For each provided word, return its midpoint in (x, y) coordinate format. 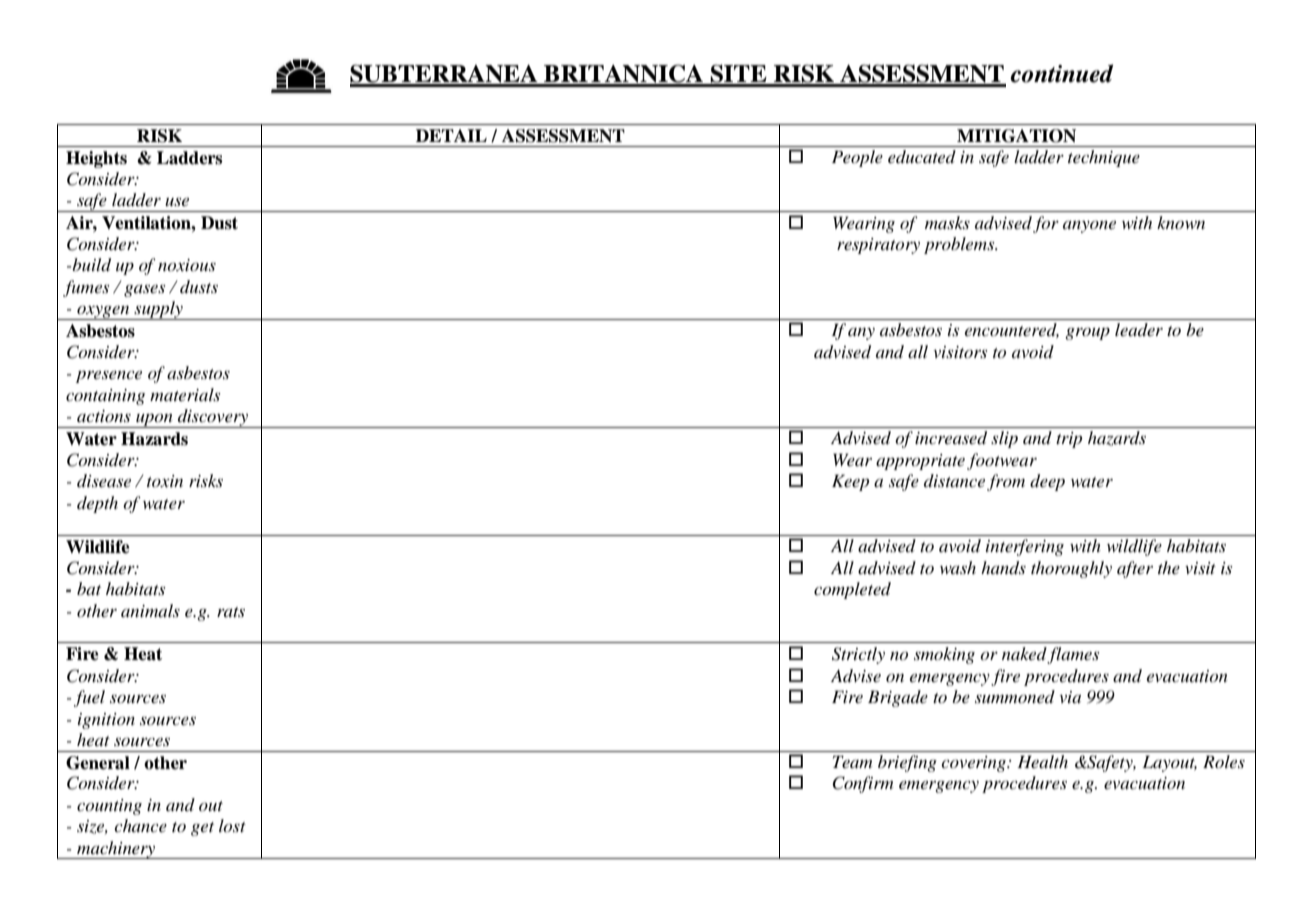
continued (1061, 73)
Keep (850, 482)
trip (1069, 440)
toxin (165, 481)
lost (232, 825)
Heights (96, 159)
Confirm (862, 784)
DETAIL (451, 135)
